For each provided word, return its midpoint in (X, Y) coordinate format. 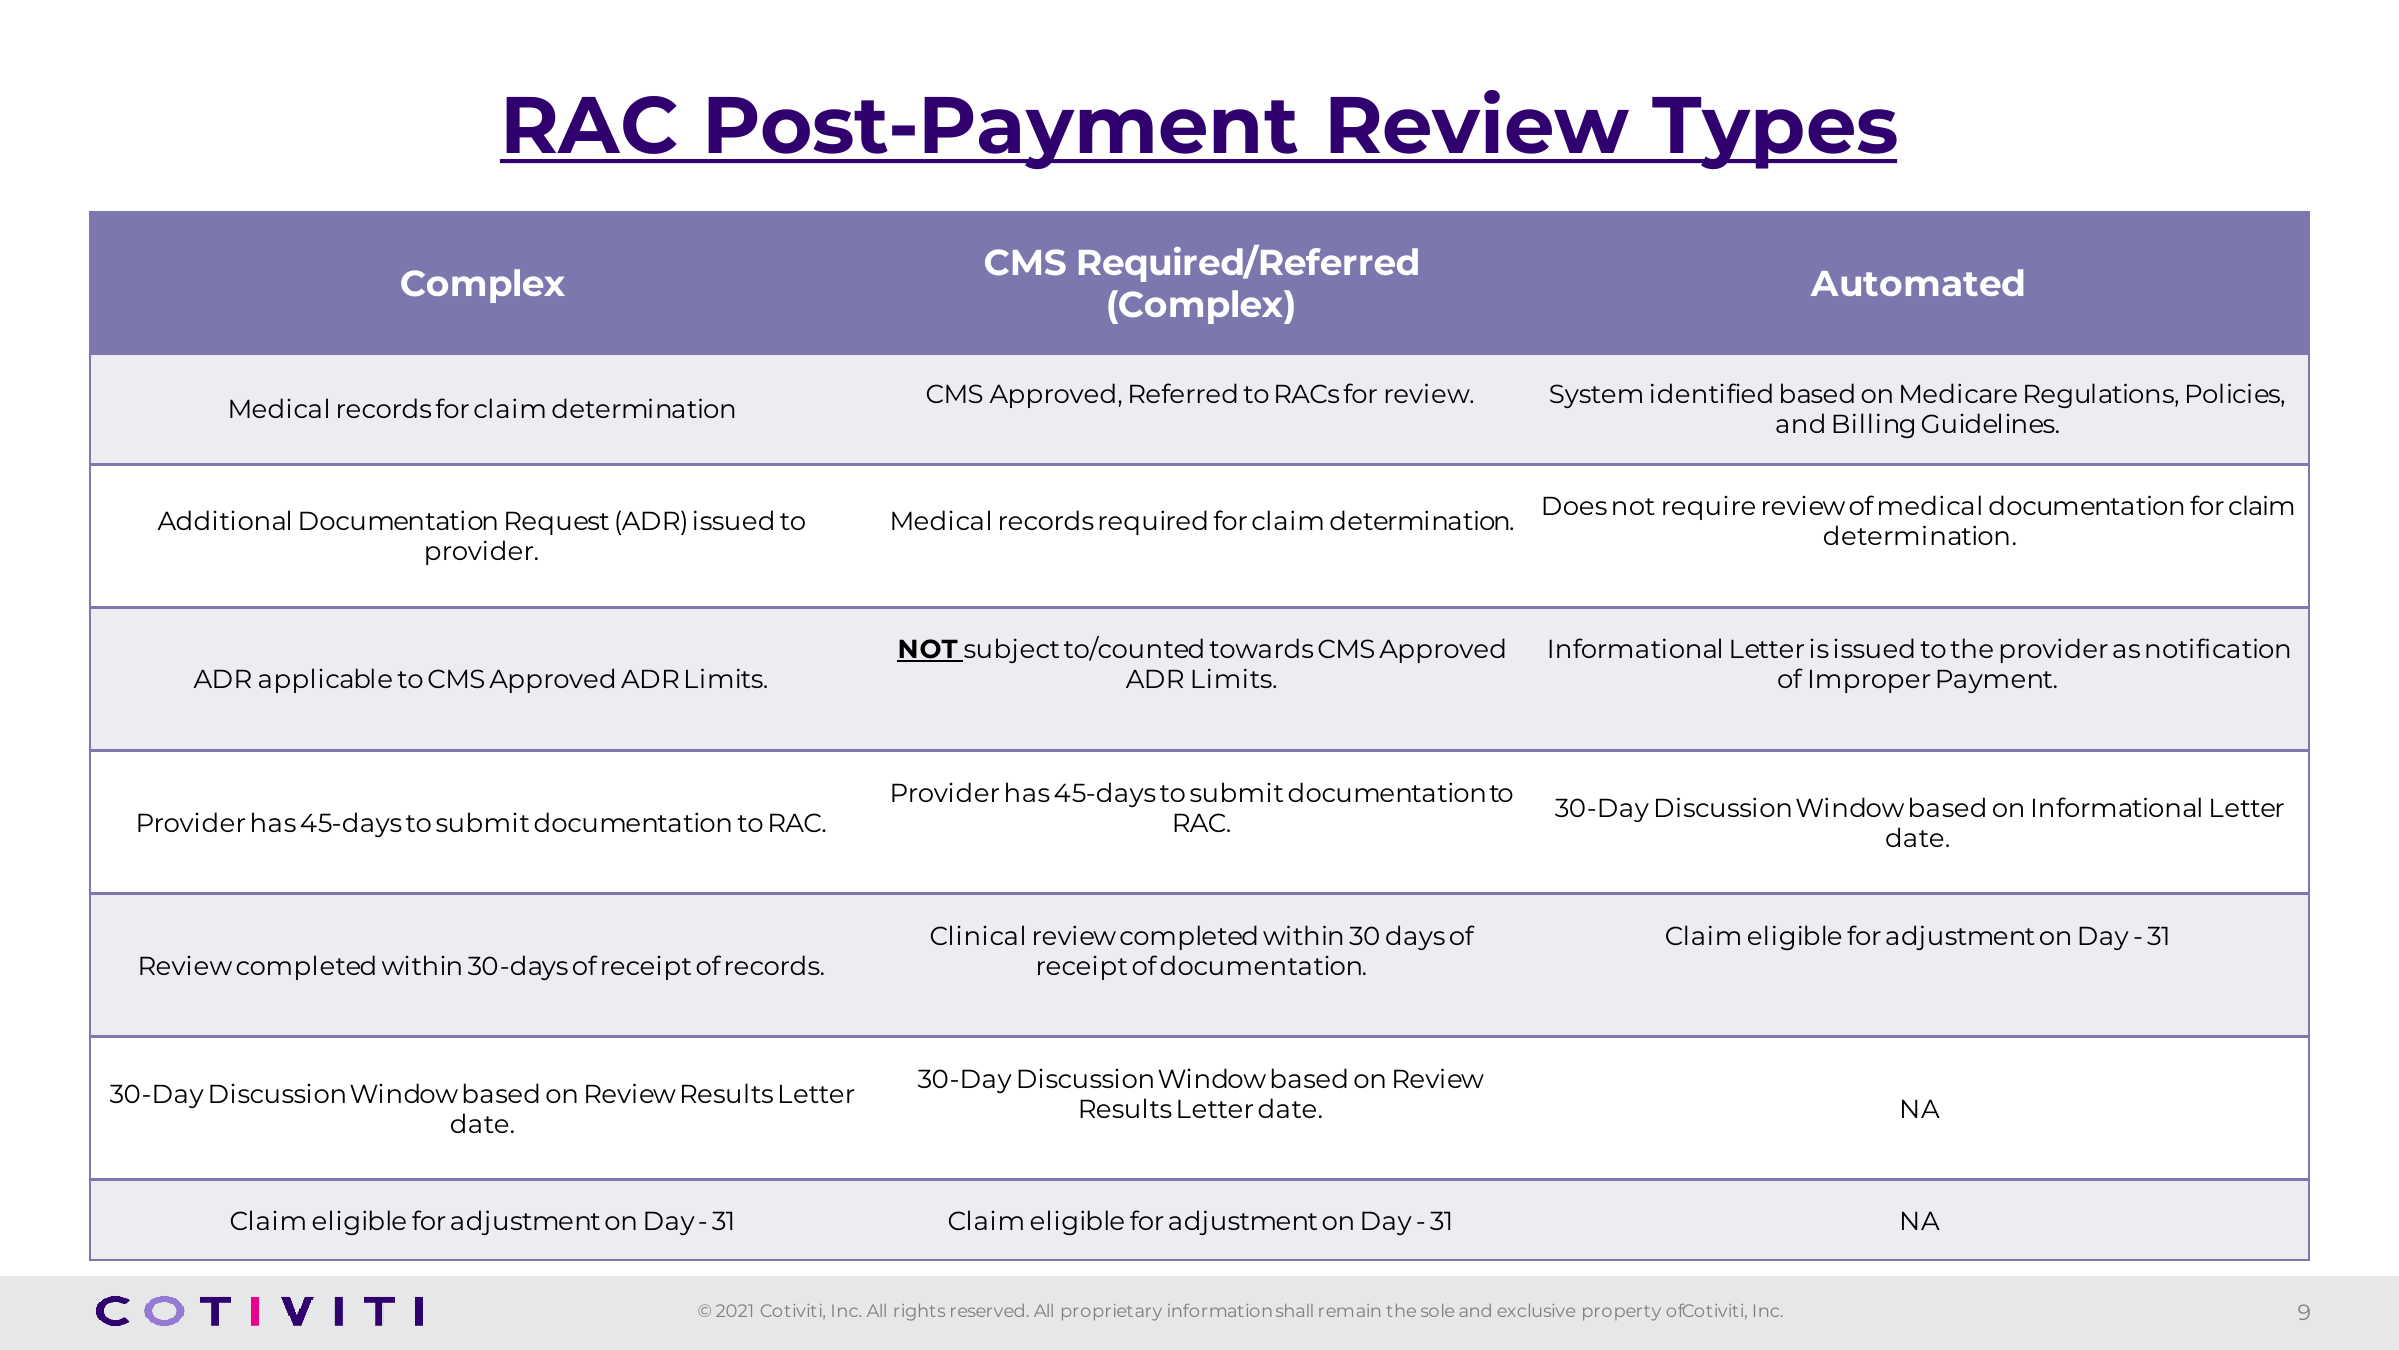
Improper (1870, 681)
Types (1774, 133)
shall (1294, 1310)
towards (1261, 648)
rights (919, 1312)
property (1622, 1313)
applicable (325, 680)
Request (557, 523)
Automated (1917, 282)
